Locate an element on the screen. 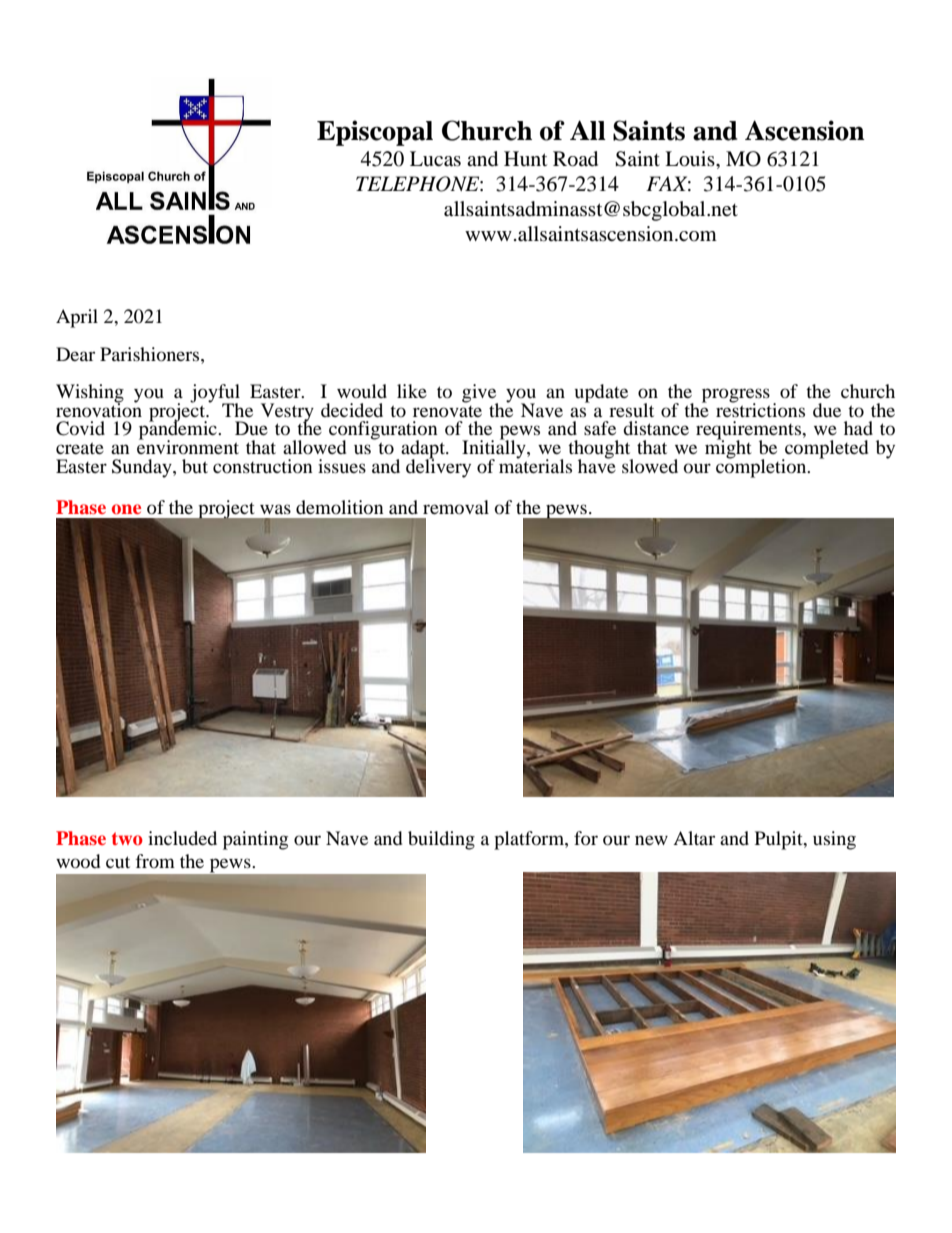 The height and width of the screenshot is (1233, 952). building is located at coordinates (441, 840).
